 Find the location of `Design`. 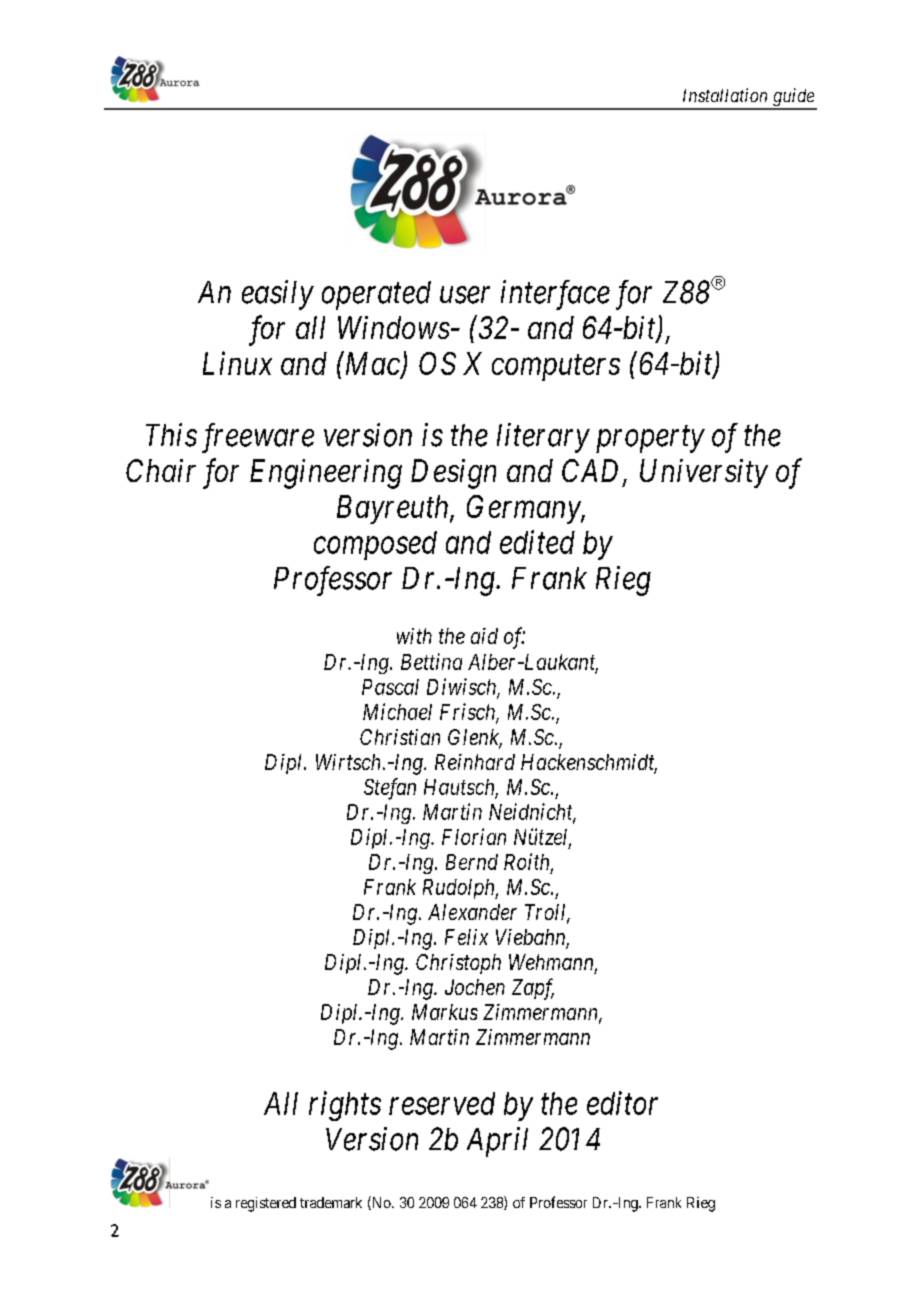

Design is located at coordinates (453, 474).
